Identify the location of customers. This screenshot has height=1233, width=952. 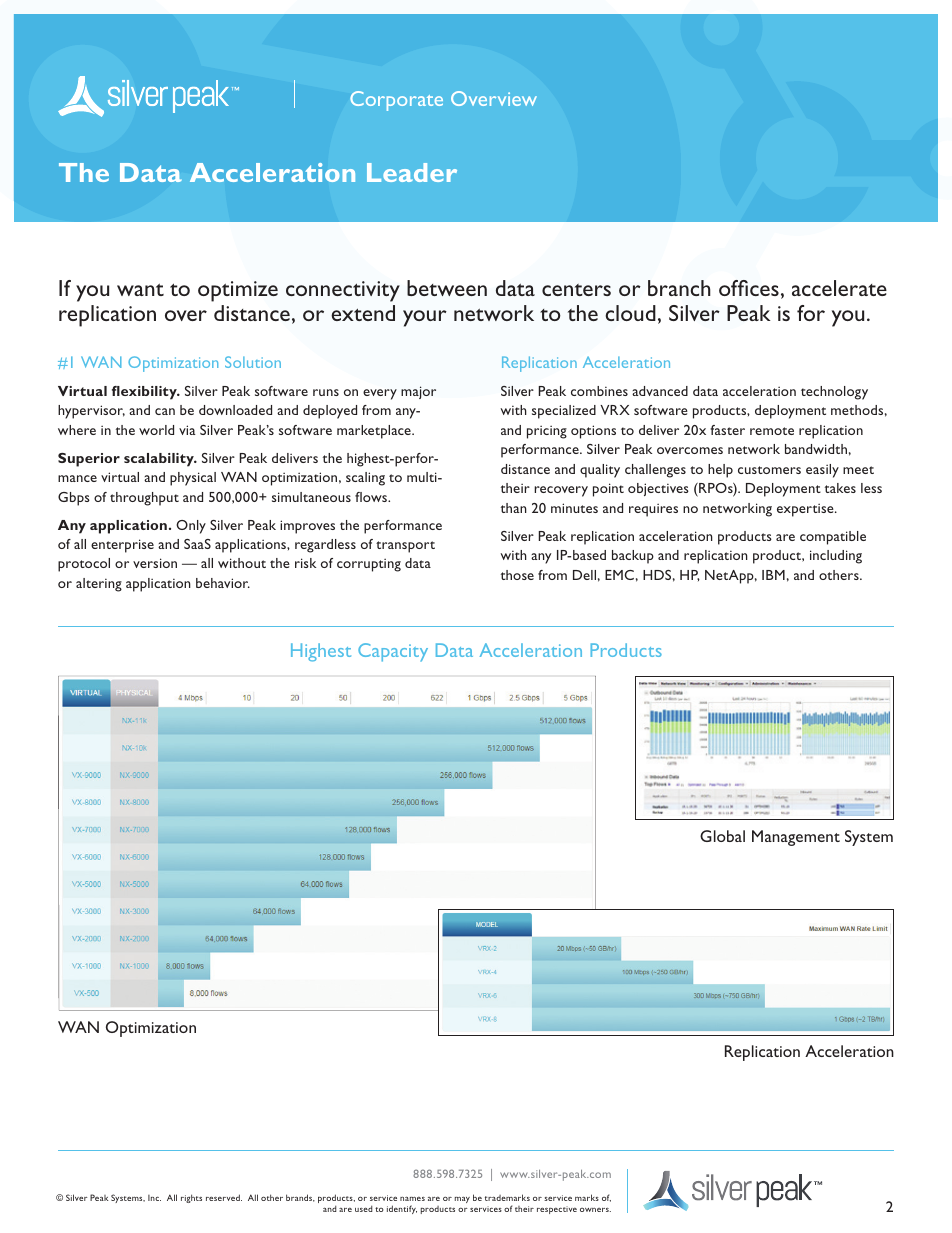
(769, 470).
